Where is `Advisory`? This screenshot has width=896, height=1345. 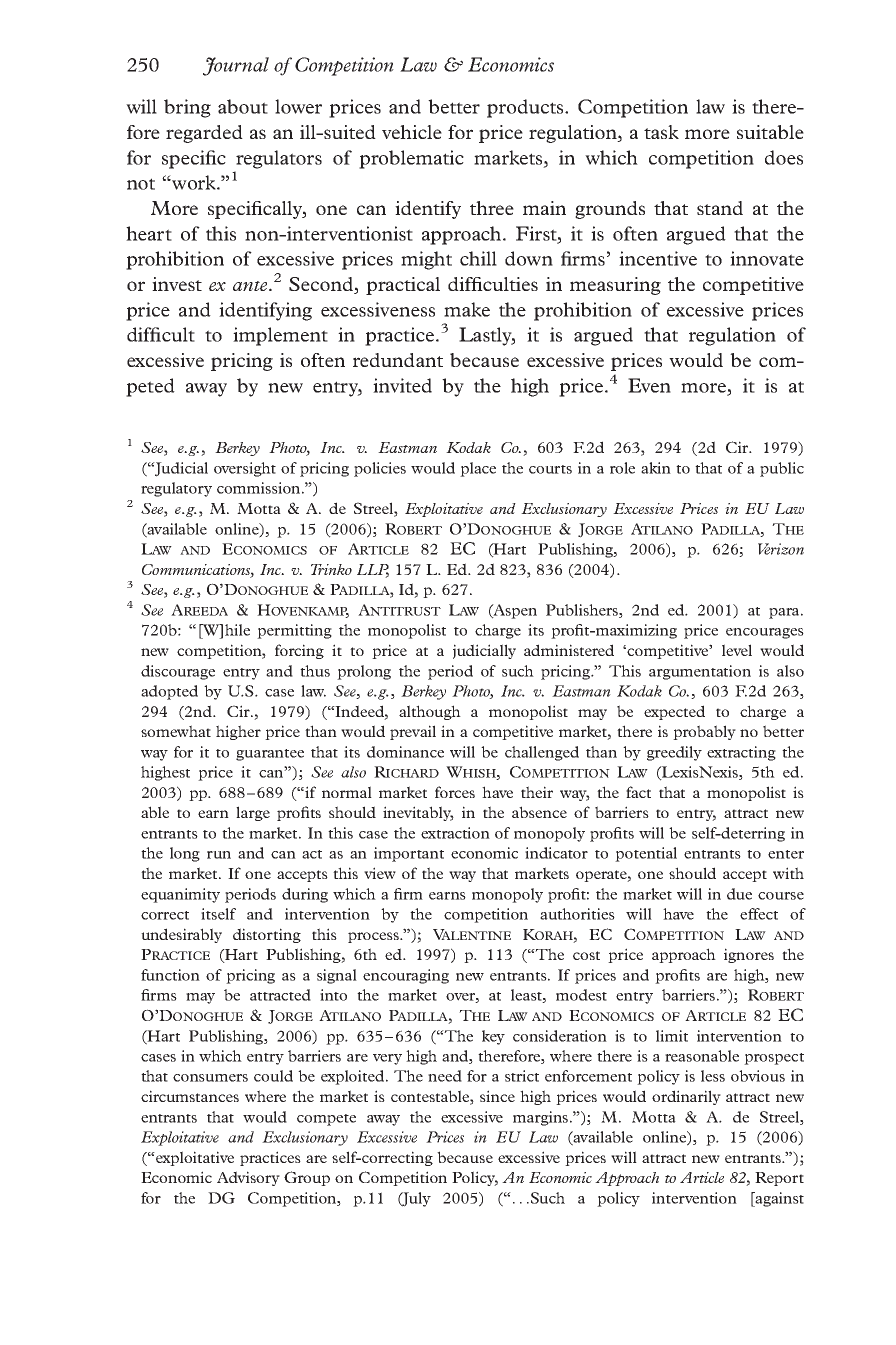
Advisory is located at coordinates (248, 1178).
